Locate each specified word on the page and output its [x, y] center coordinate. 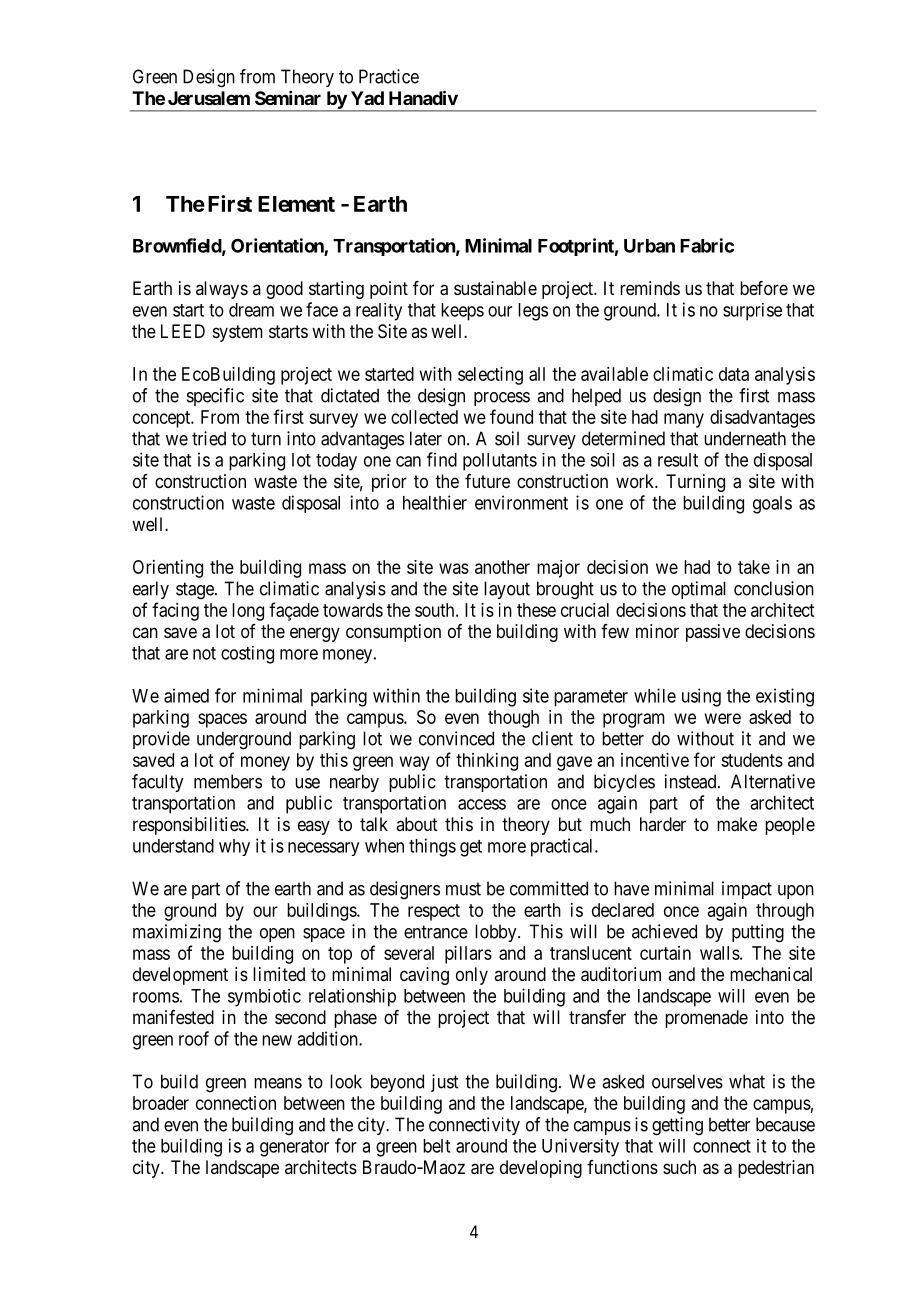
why [234, 847]
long [248, 612]
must [463, 889]
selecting [490, 376]
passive [713, 633]
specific [215, 397]
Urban [649, 246]
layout [507, 590]
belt [436, 1146]
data [734, 374]
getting [677, 1126]
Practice [389, 76]
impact [747, 890]
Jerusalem [209, 98]
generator [294, 1148]
